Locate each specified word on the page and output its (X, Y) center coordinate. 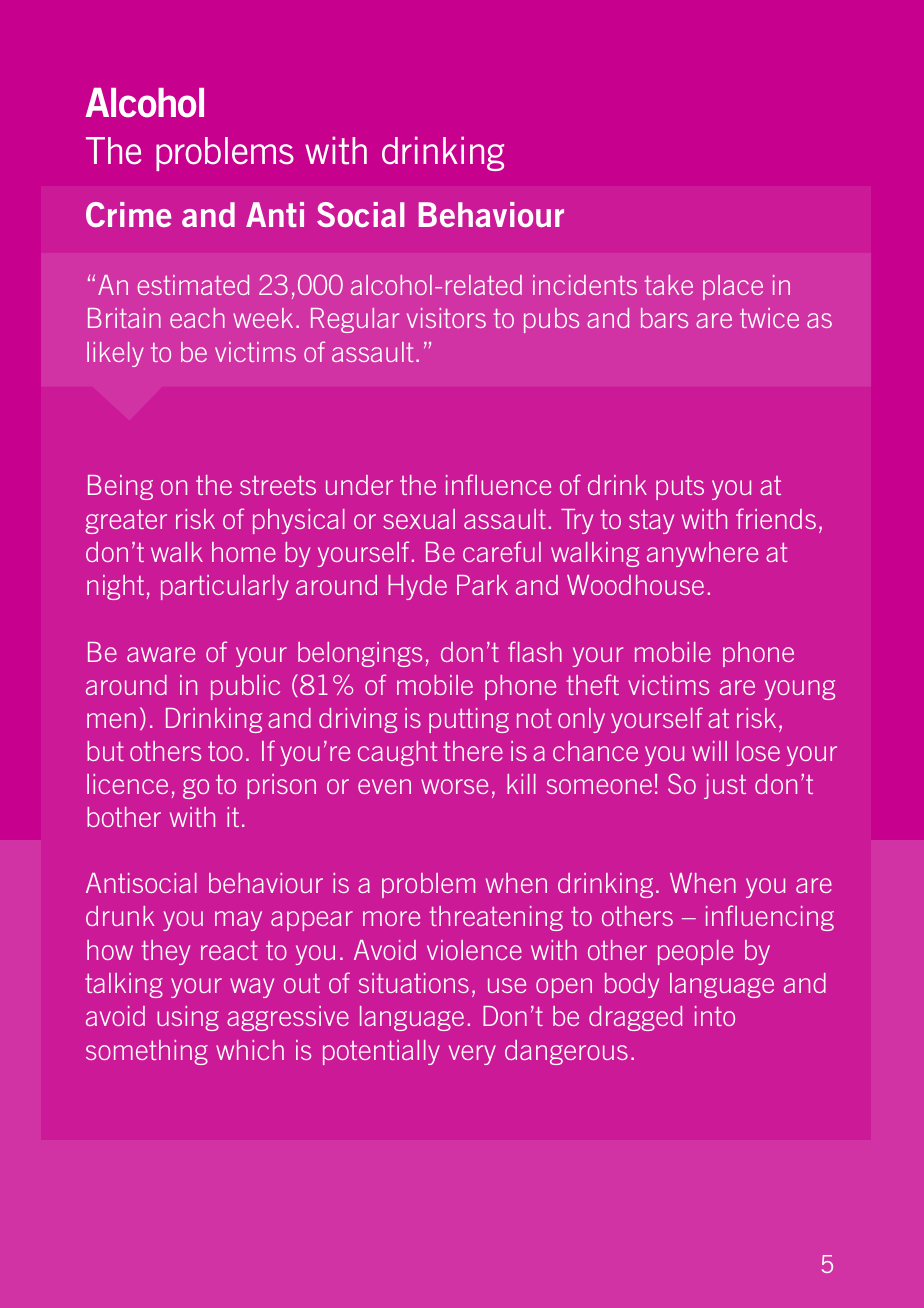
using (188, 1018)
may (238, 921)
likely (115, 354)
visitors (446, 318)
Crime (128, 214)
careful (502, 551)
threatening (496, 918)
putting (469, 720)
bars (664, 318)
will (709, 751)
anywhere (702, 554)
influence (498, 484)
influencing (770, 918)
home (244, 552)
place (733, 287)
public (245, 687)
